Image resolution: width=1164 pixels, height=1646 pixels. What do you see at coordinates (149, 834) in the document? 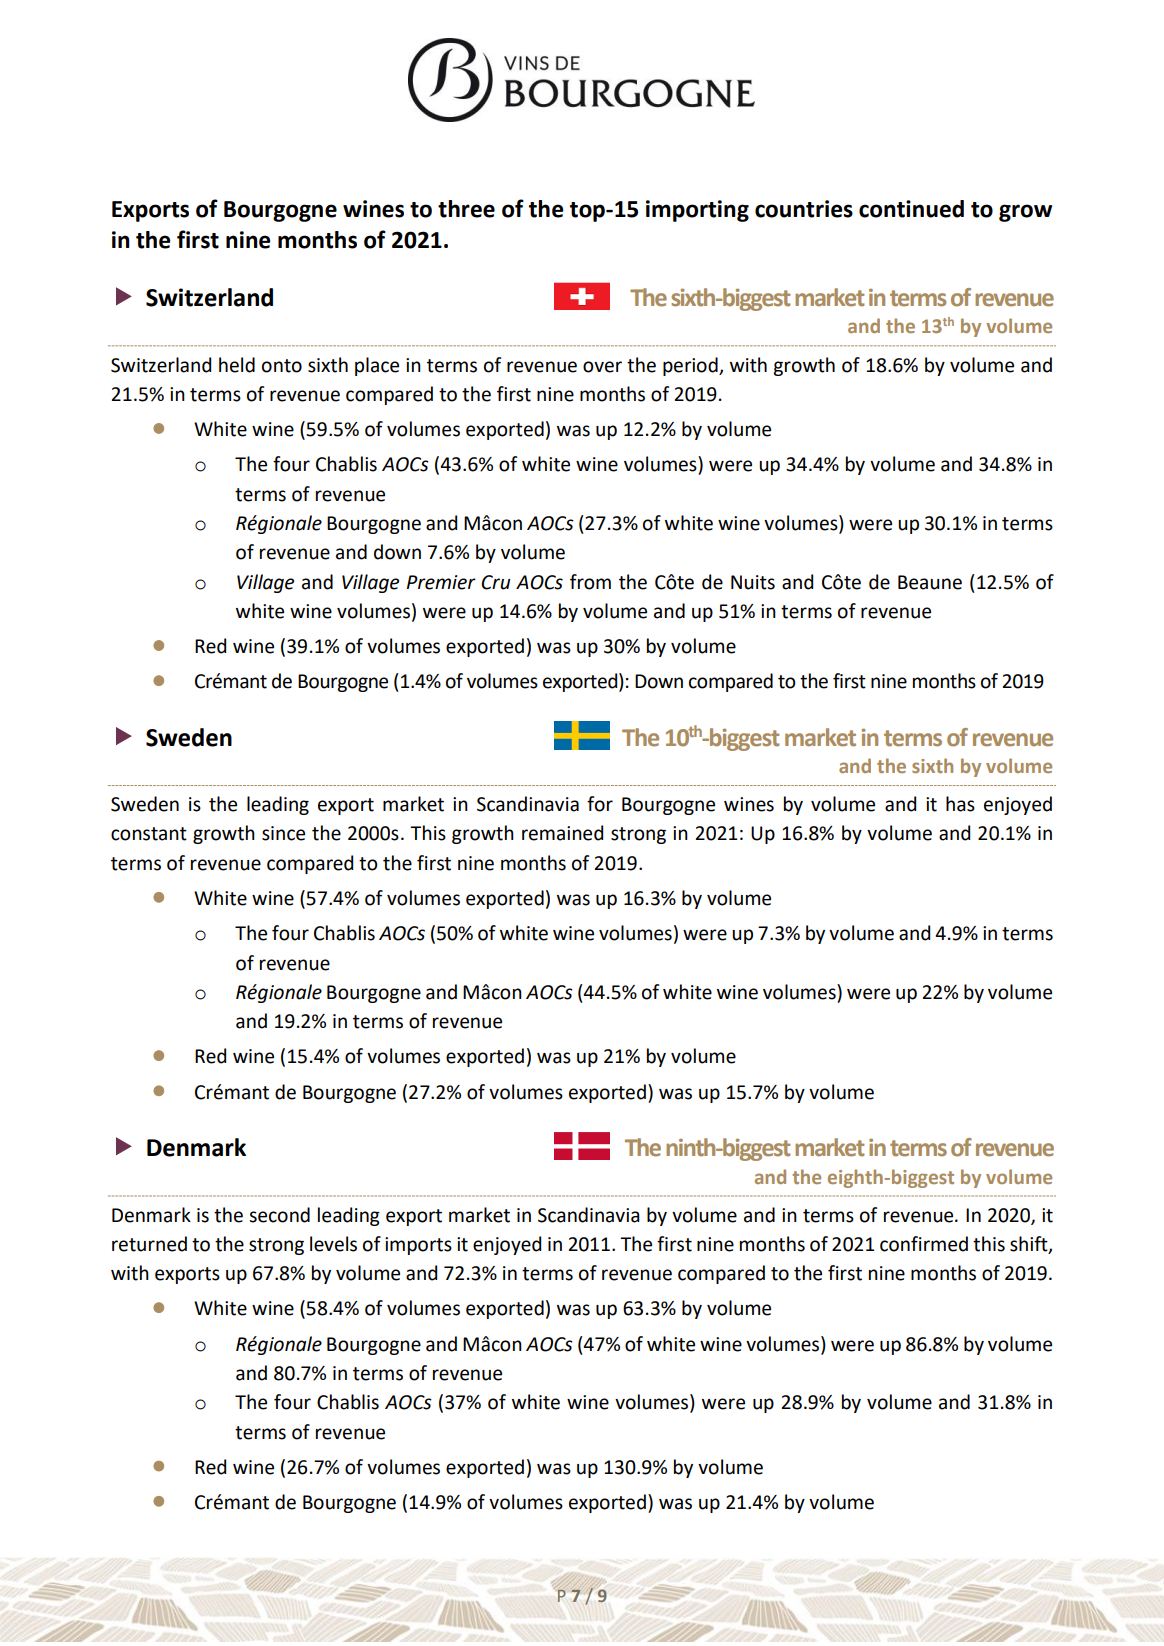
I see `constant` at bounding box center [149, 834].
